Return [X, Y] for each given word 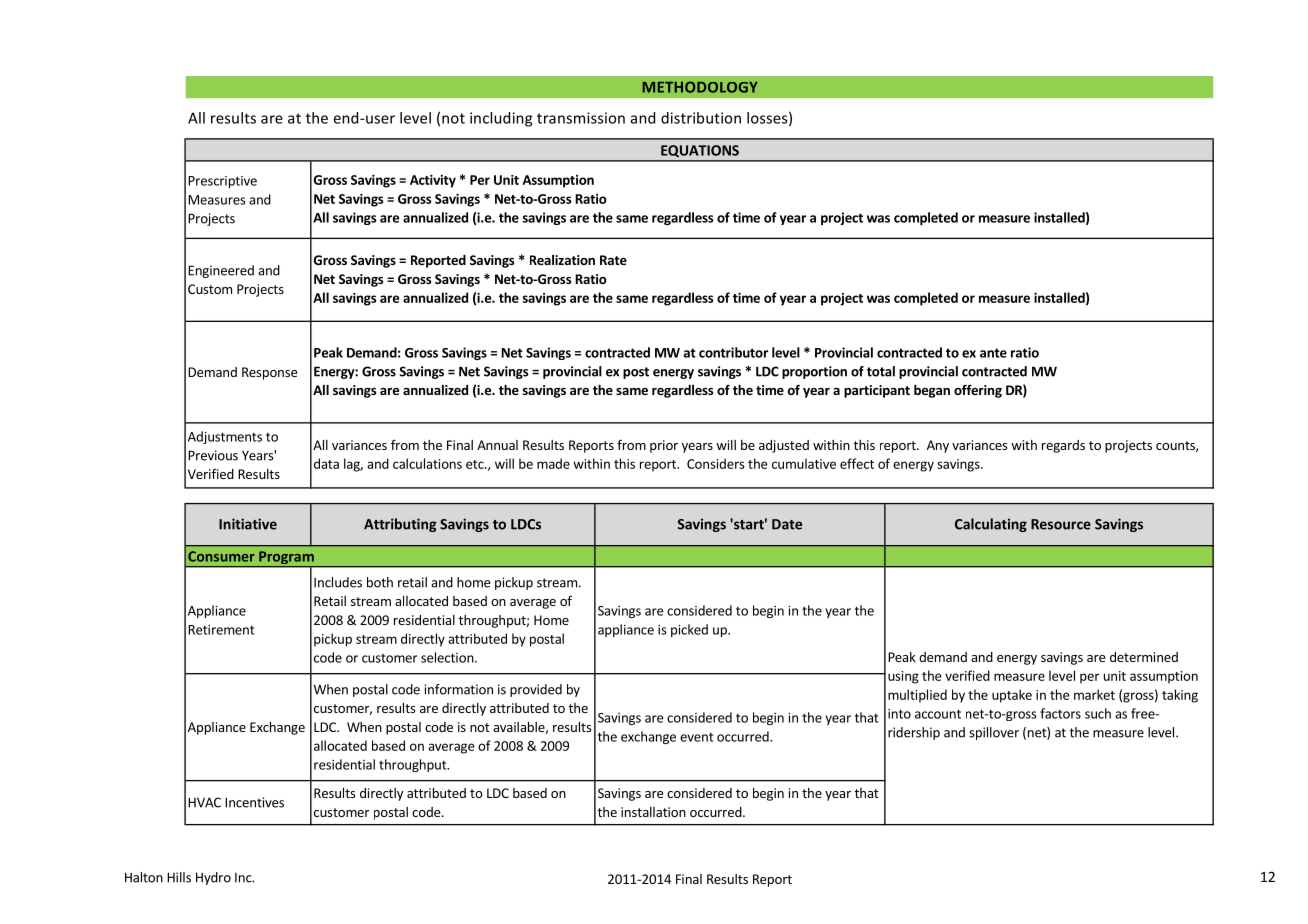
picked [689, 630]
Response [269, 373]
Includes [338, 582]
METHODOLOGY [700, 87]
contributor [733, 352]
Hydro [213, 878]
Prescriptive [222, 182]
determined [1144, 657]
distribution [701, 118]
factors [1060, 713]
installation [653, 812]
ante [993, 353]
